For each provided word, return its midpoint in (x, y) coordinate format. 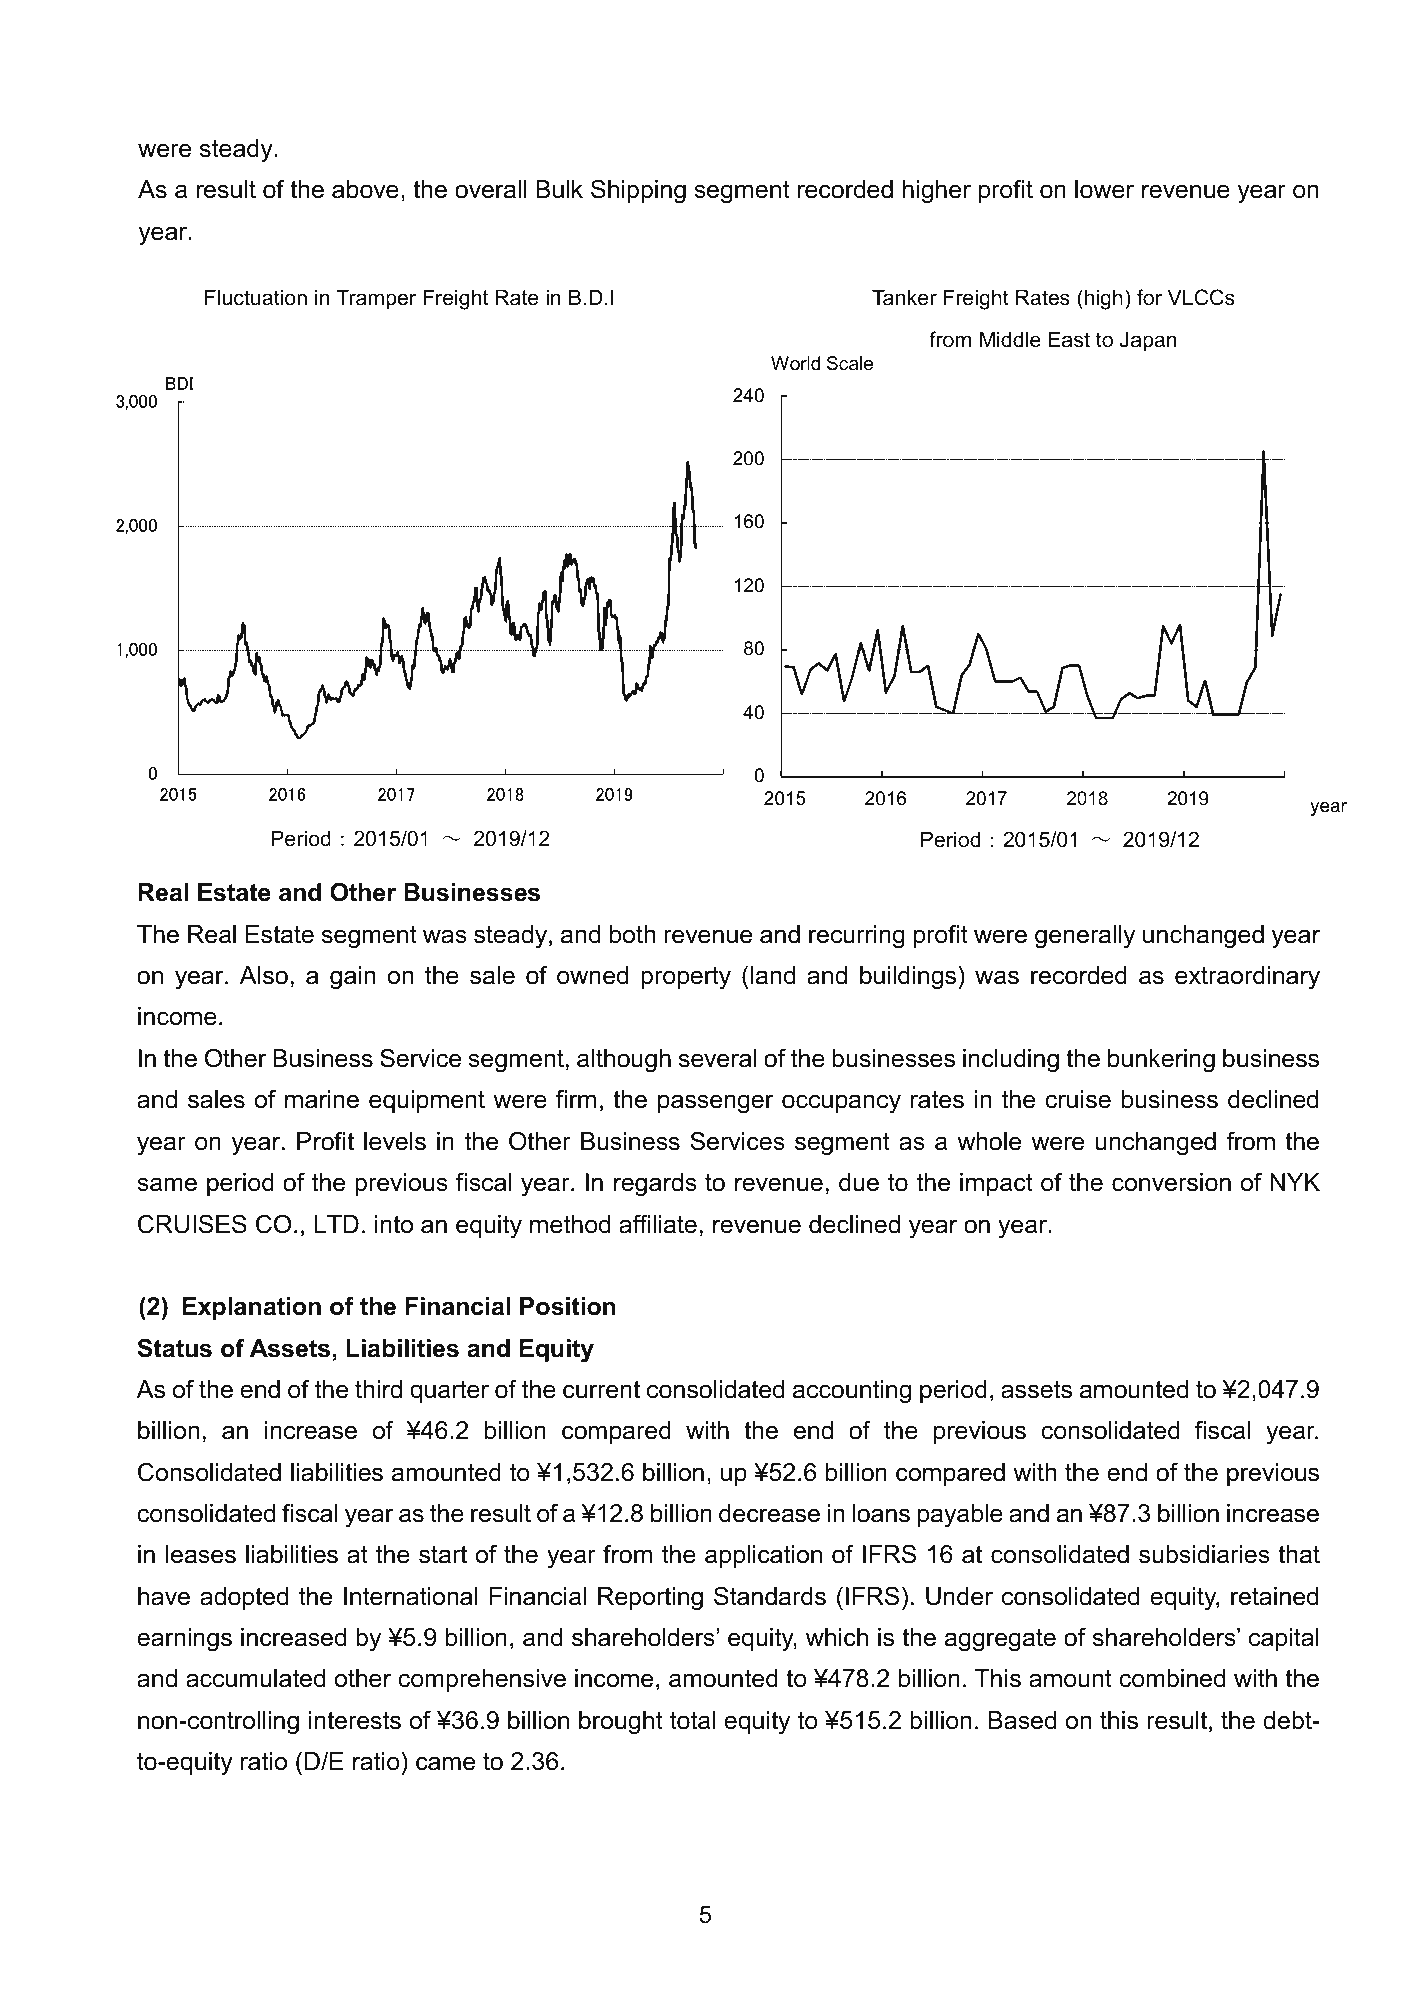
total (692, 1720)
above (365, 189)
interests (355, 1720)
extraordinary (1247, 978)
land (773, 975)
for (1149, 297)
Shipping (638, 191)
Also (264, 975)
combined (1172, 1678)
